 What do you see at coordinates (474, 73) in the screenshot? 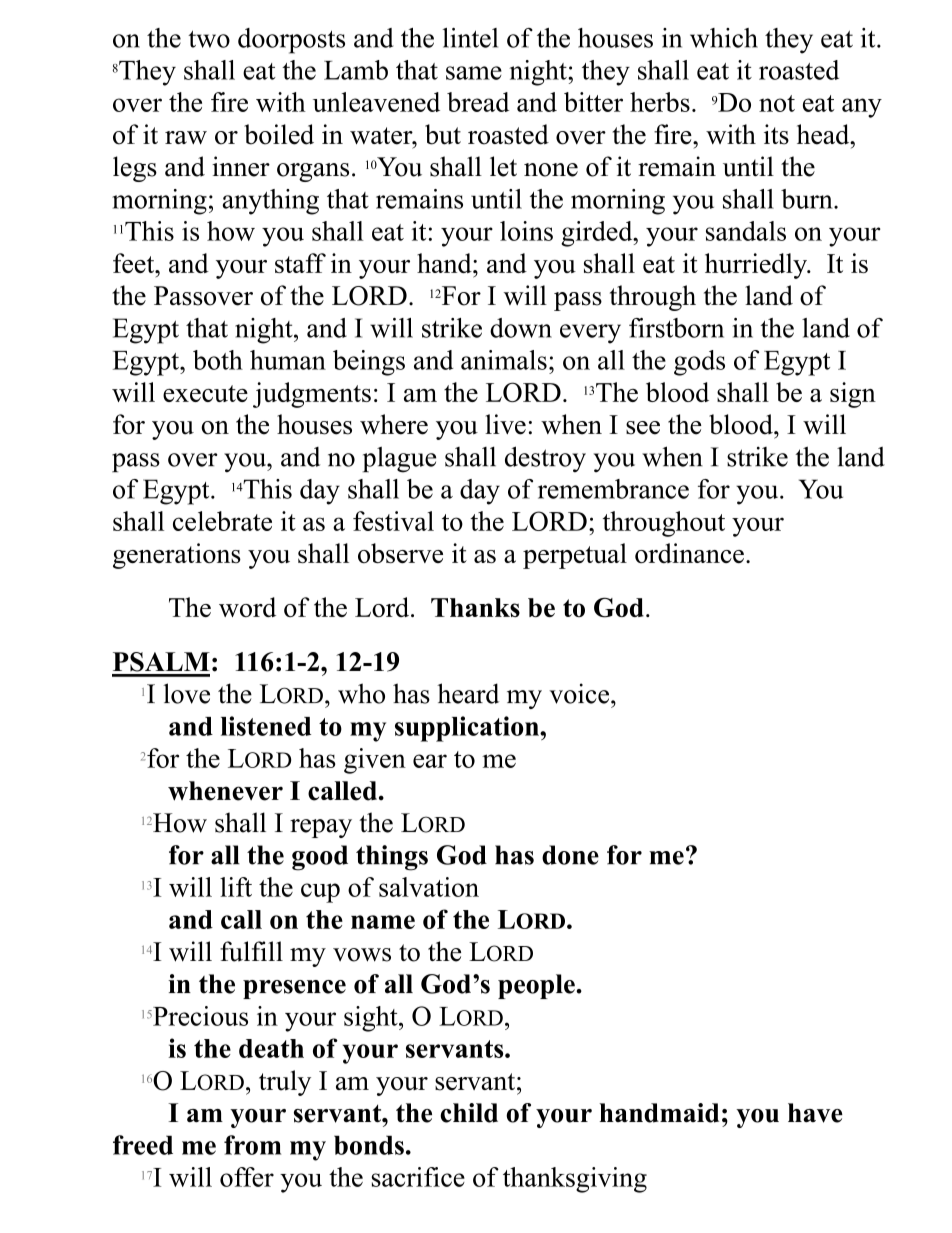
I see `same` at bounding box center [474, 73].
